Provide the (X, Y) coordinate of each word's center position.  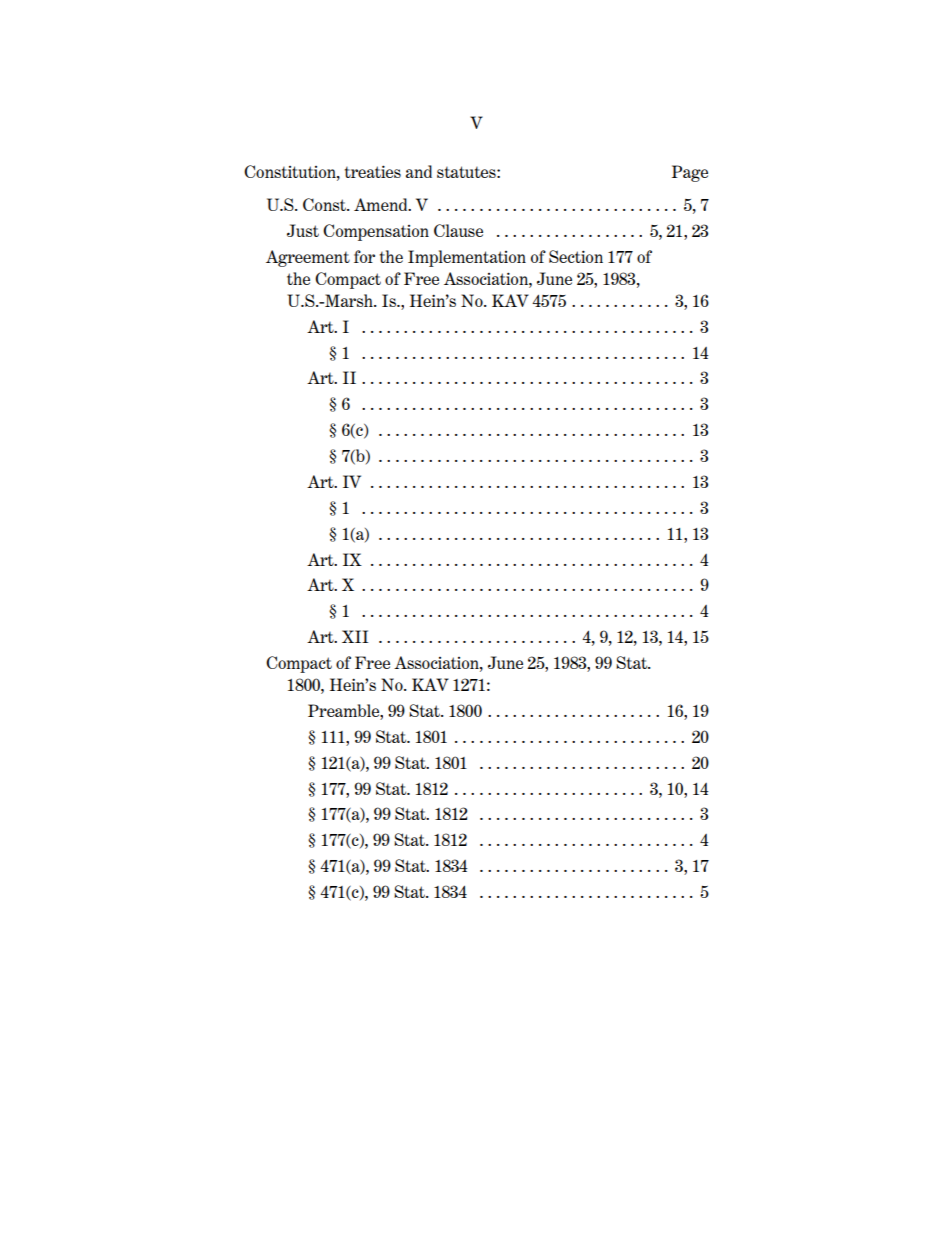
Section (576, 256)
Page (690, 173)
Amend (382, 204)
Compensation (376, 232)
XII (355, 636)
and (419, 171)
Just (303, 230)
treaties (373, 171)
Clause (458, 230)
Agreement (308, 258)
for (364, 256)
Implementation (467, 258)
